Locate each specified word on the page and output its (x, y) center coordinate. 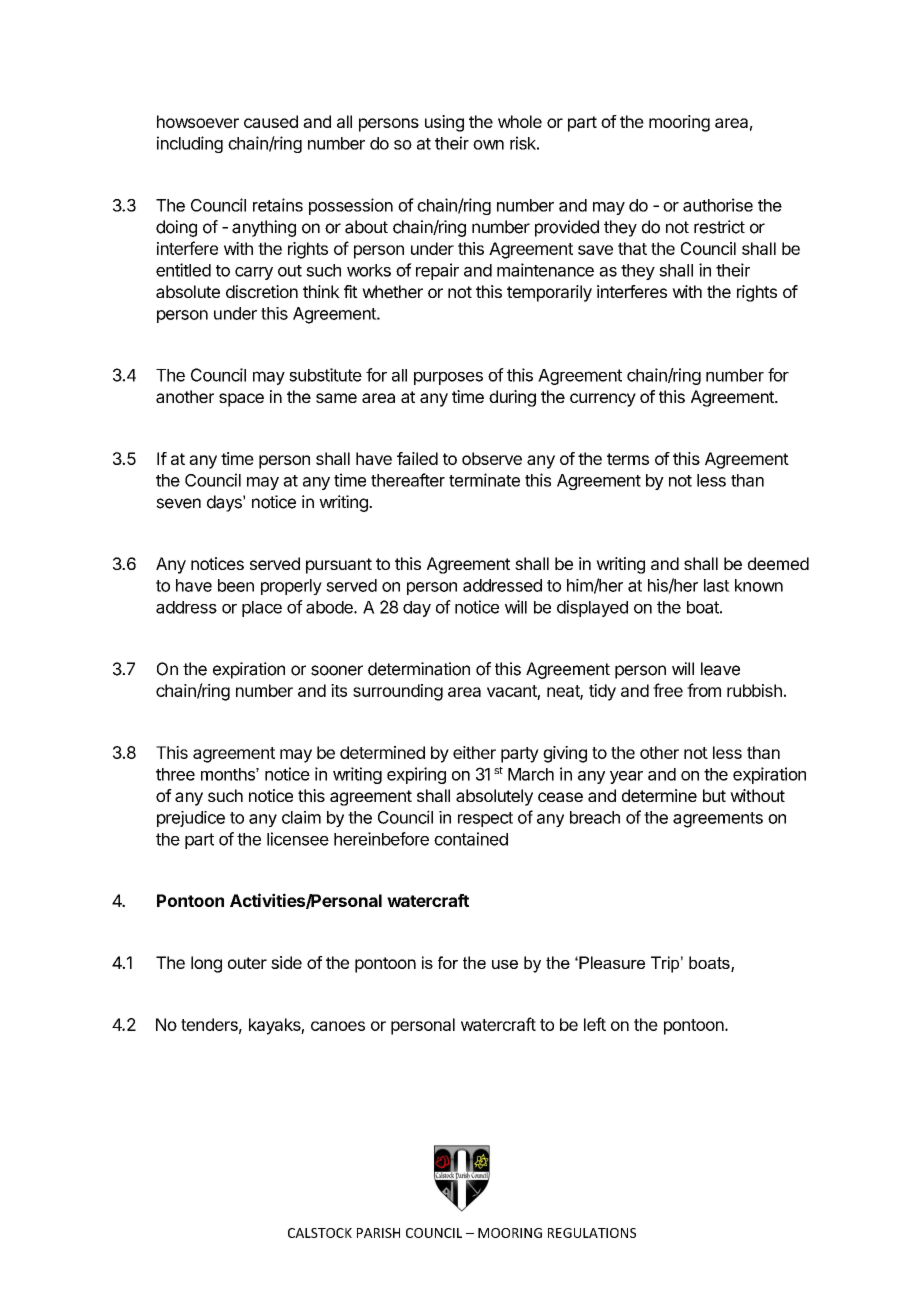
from (704, 690)
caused (271, 121)
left (595, 1024)
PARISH (378, 1233)
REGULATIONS (592, 1233)
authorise (718, 205)
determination (419, 669)
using (444, 123)
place (262, 609)
